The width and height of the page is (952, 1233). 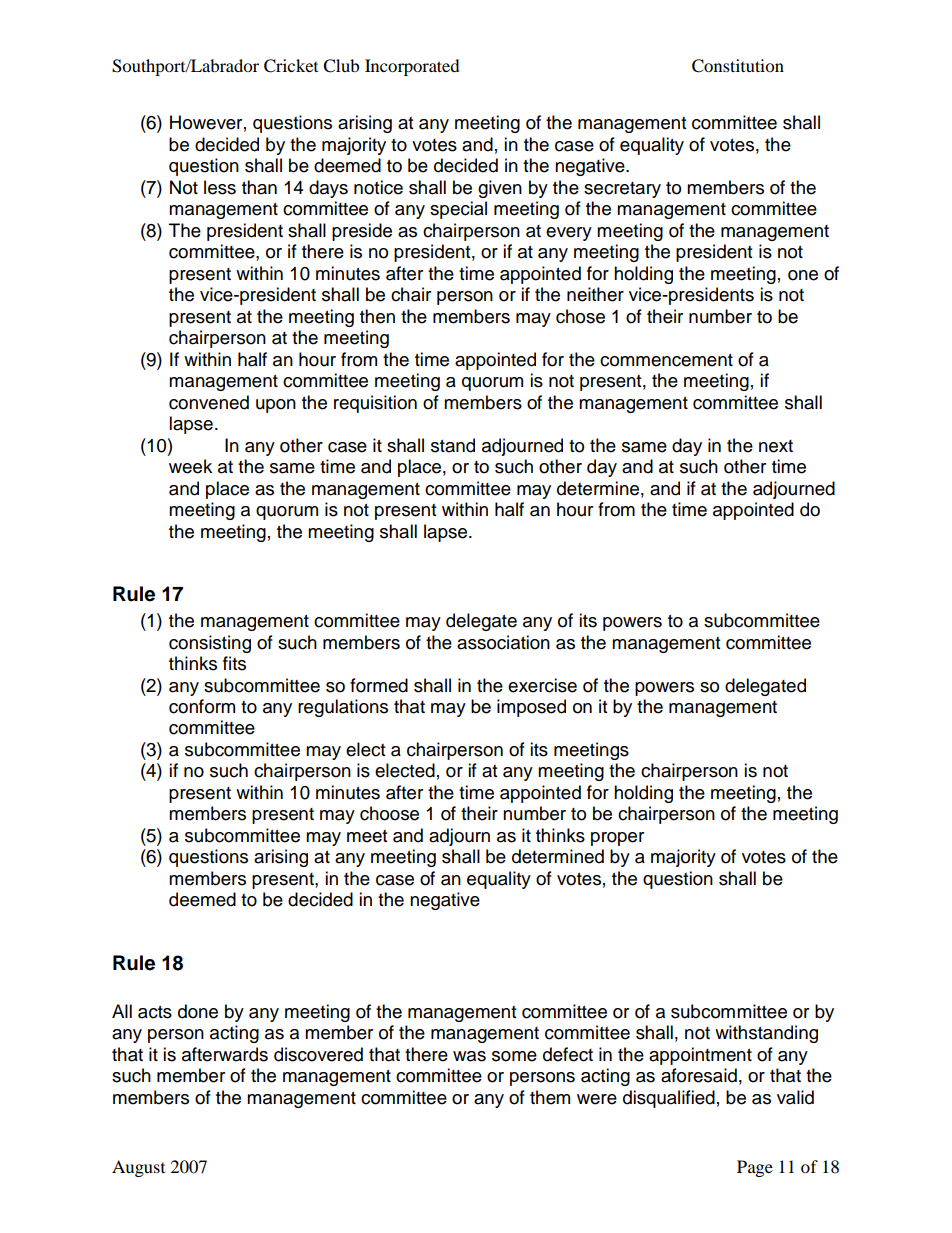 I want to click on was, so click(x=469, y=1056).
